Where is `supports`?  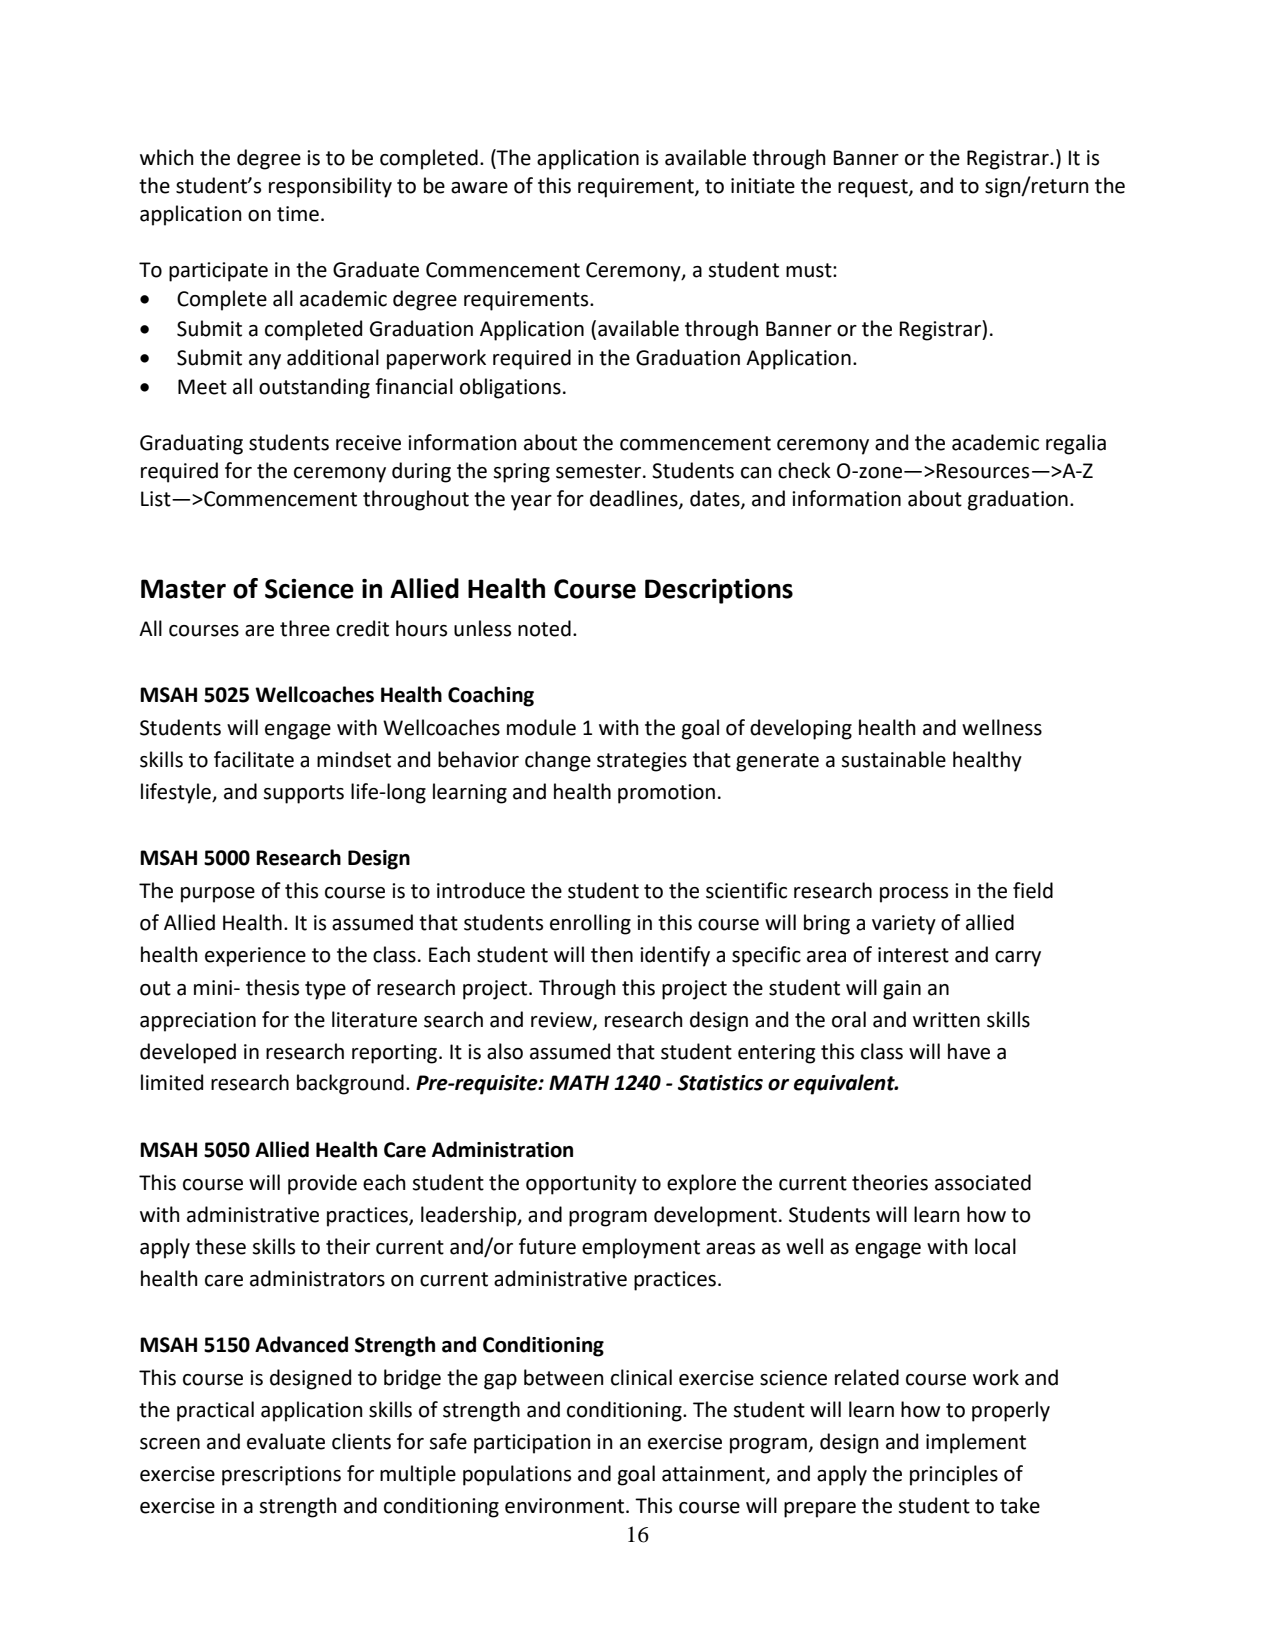 supports is located at coordinates (303, 794).
